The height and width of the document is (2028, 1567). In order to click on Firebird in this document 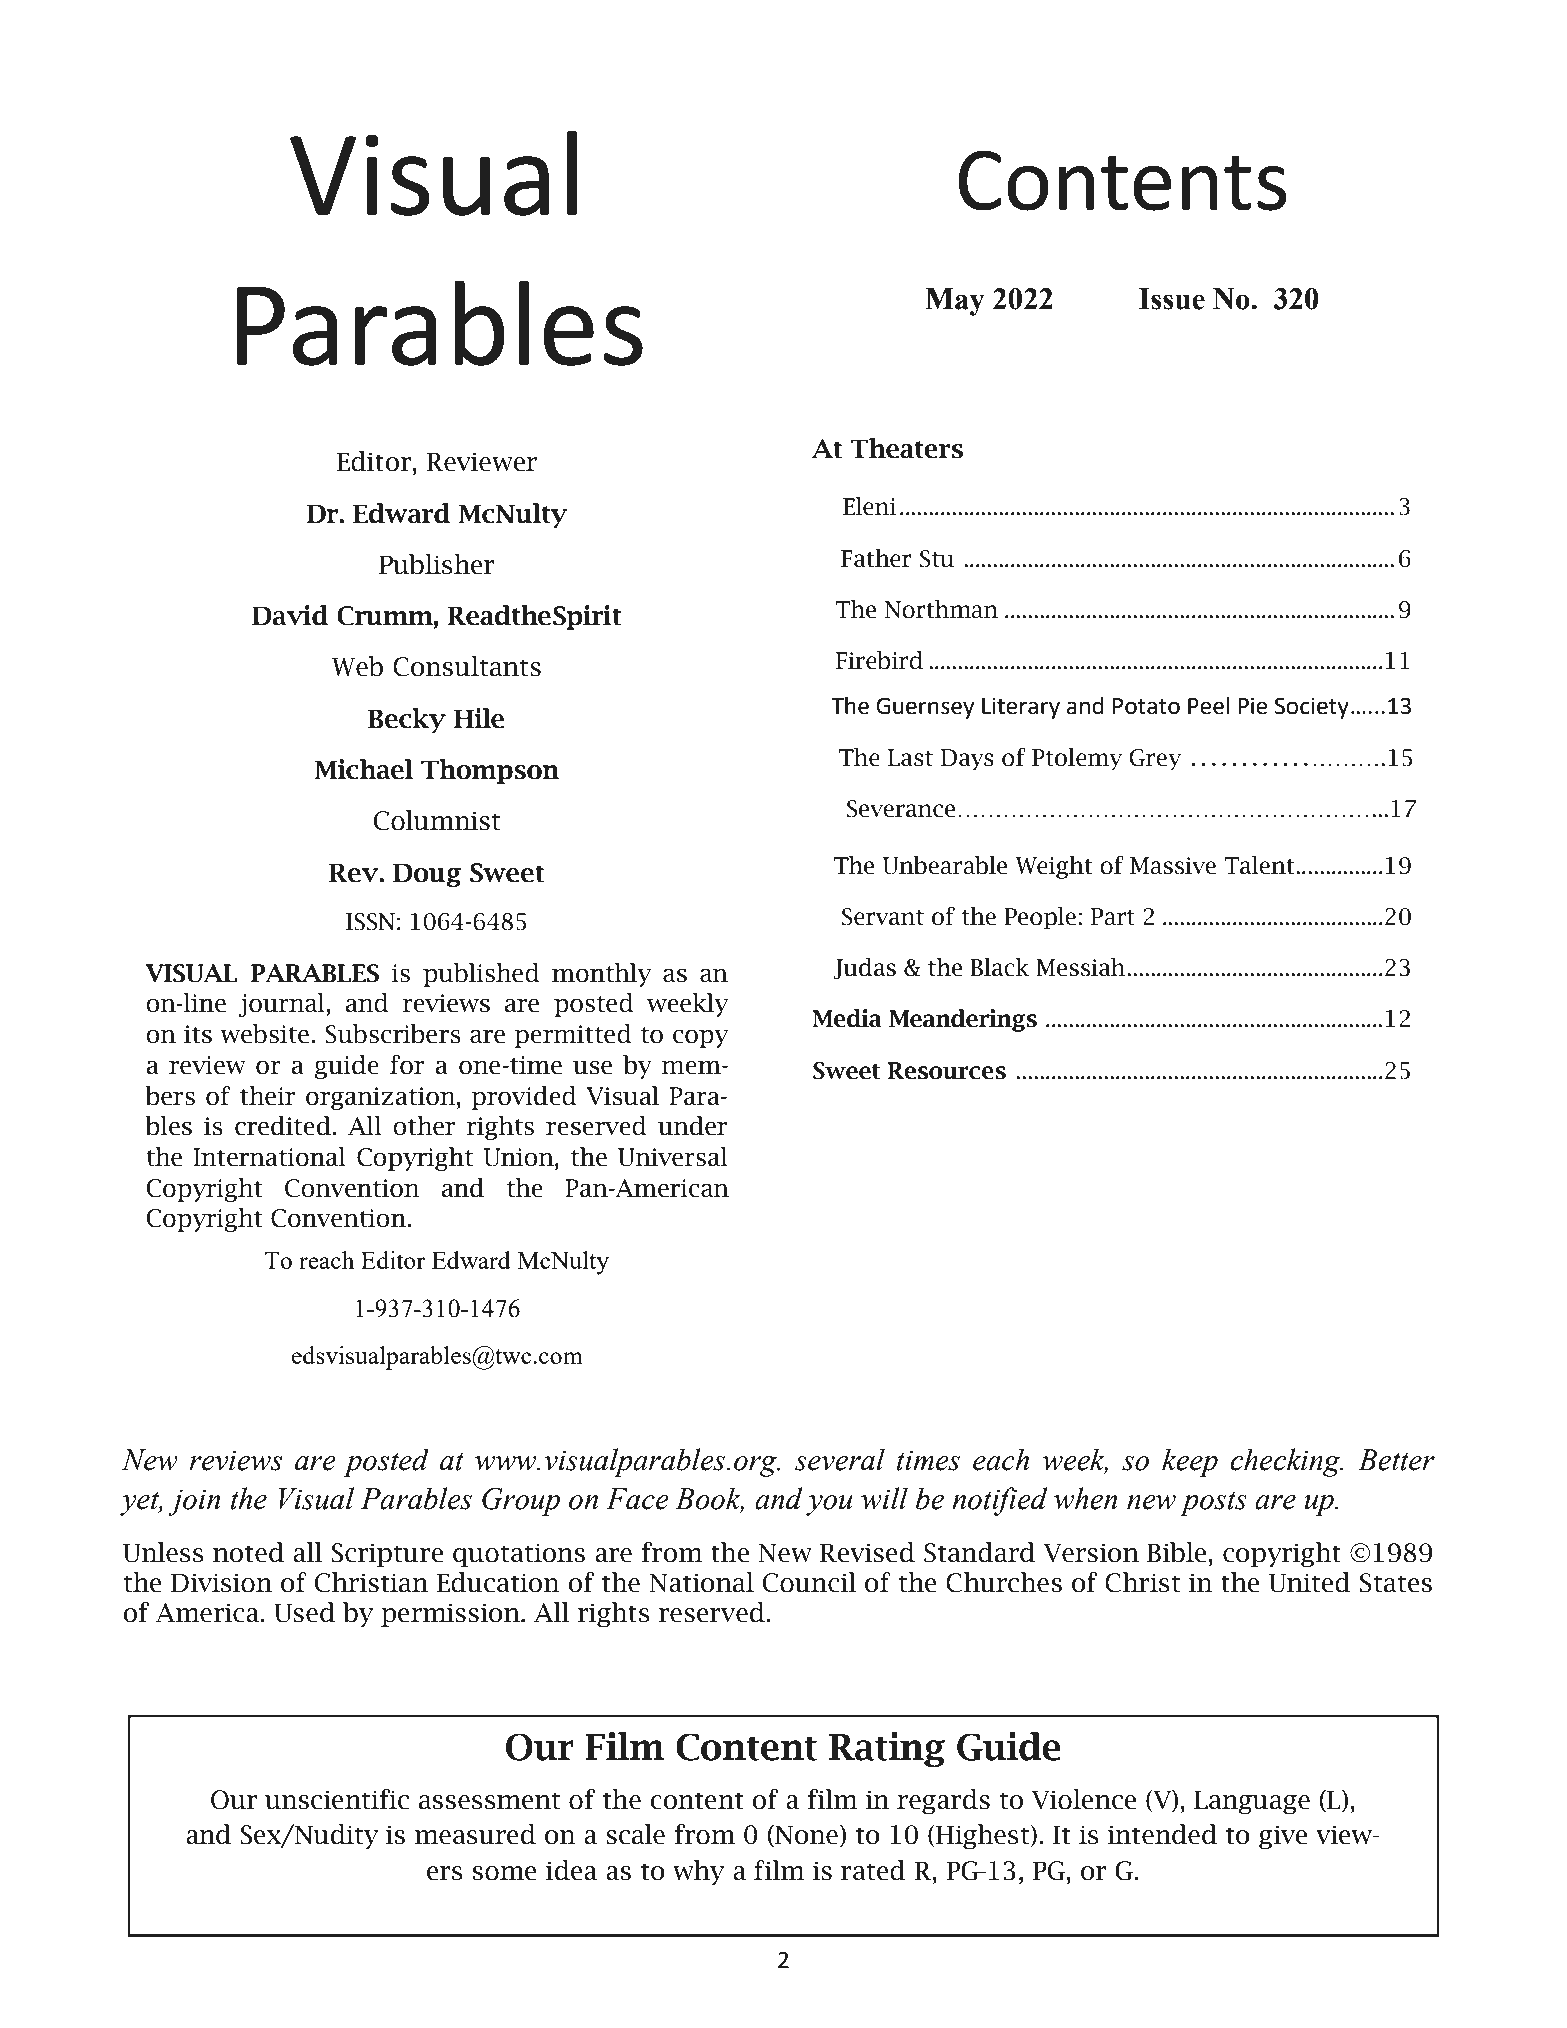, I will do `click(879, 660)`.
